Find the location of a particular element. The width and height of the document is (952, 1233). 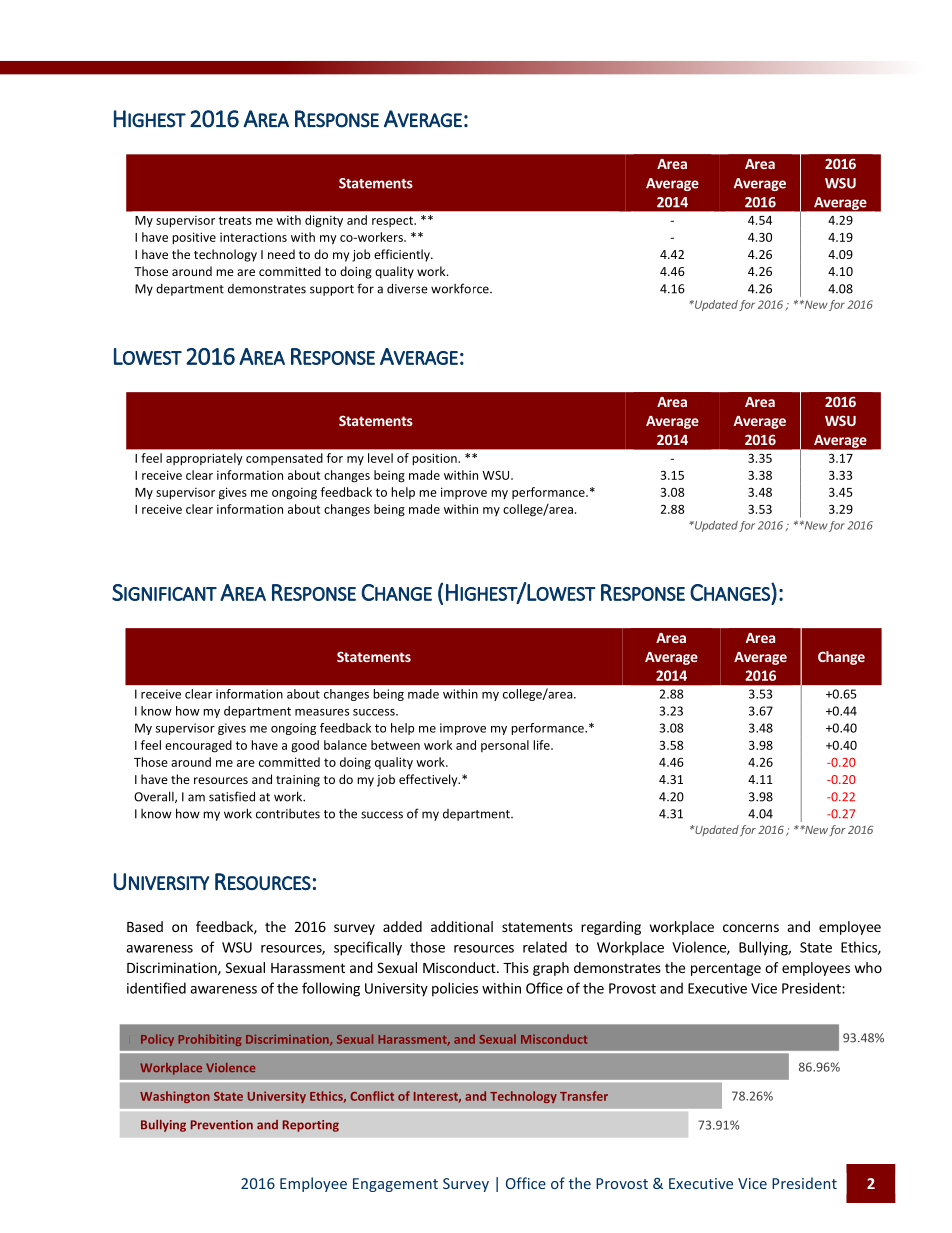

life is located at coordinates (542, 745).
